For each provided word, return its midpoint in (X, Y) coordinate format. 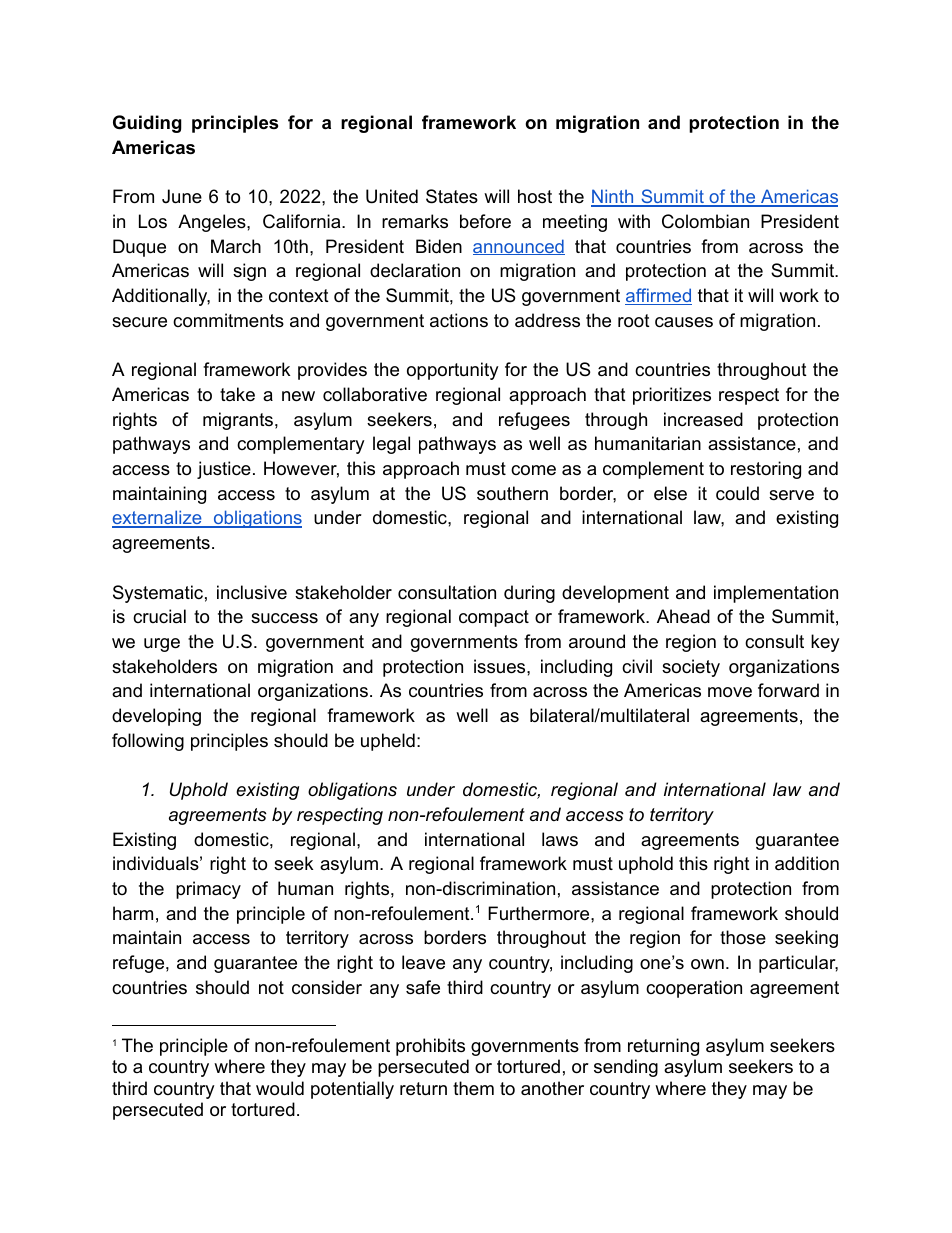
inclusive (252, 592)
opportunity (453, 371)
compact (494, 618)
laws (560, 839)
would (280, 1088)
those (743, 937)
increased (703, 419)
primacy (208, 890)
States (452, 196)
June (182, 196)
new (298, 396)
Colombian (705, 221)
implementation (776, 594)
